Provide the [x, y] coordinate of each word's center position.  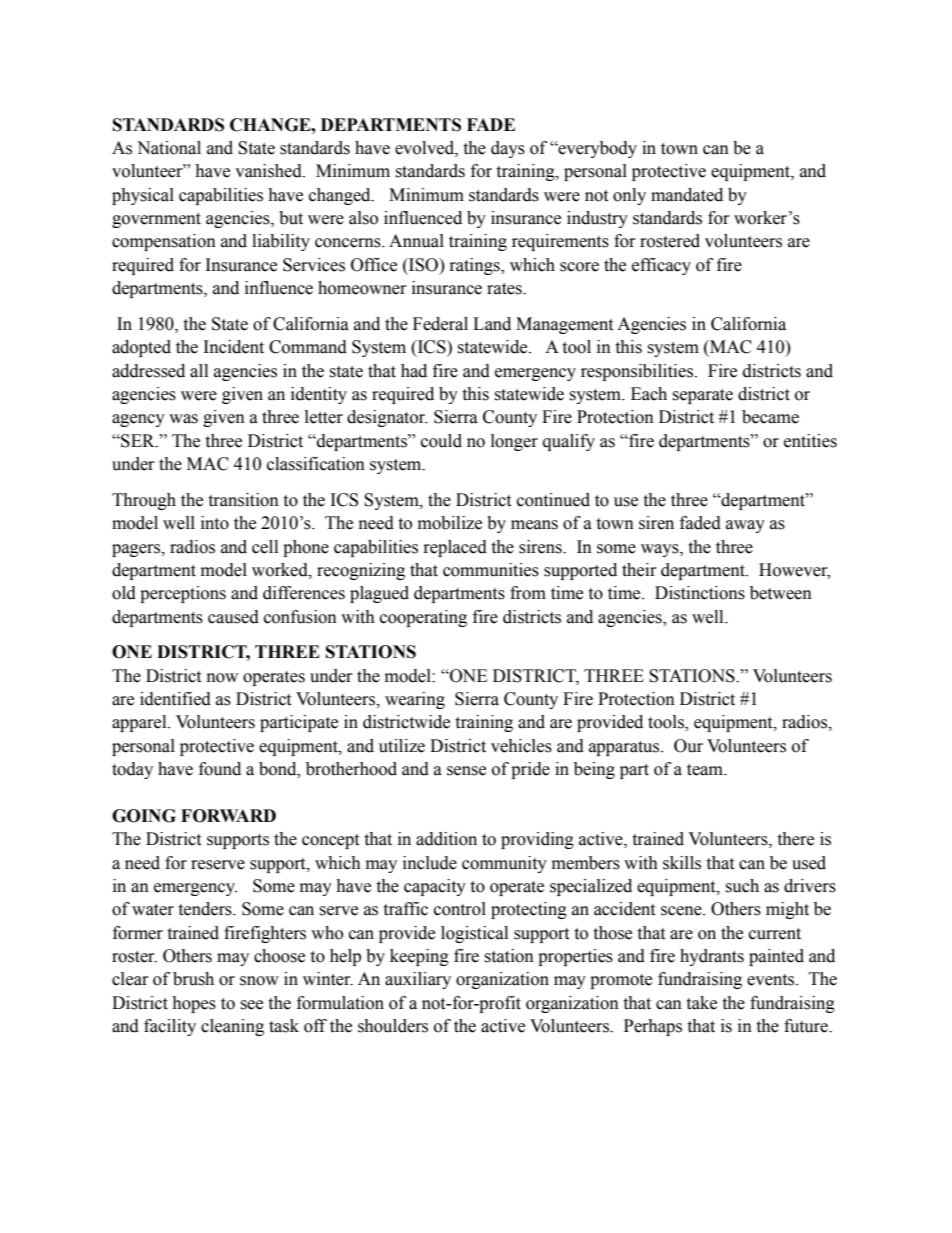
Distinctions [700, 593]
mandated [687, 195]
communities [491, 570]
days [508, 149]
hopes [194, 1004]
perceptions [183, 594]
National [169, 148]
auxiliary [418, 980]
